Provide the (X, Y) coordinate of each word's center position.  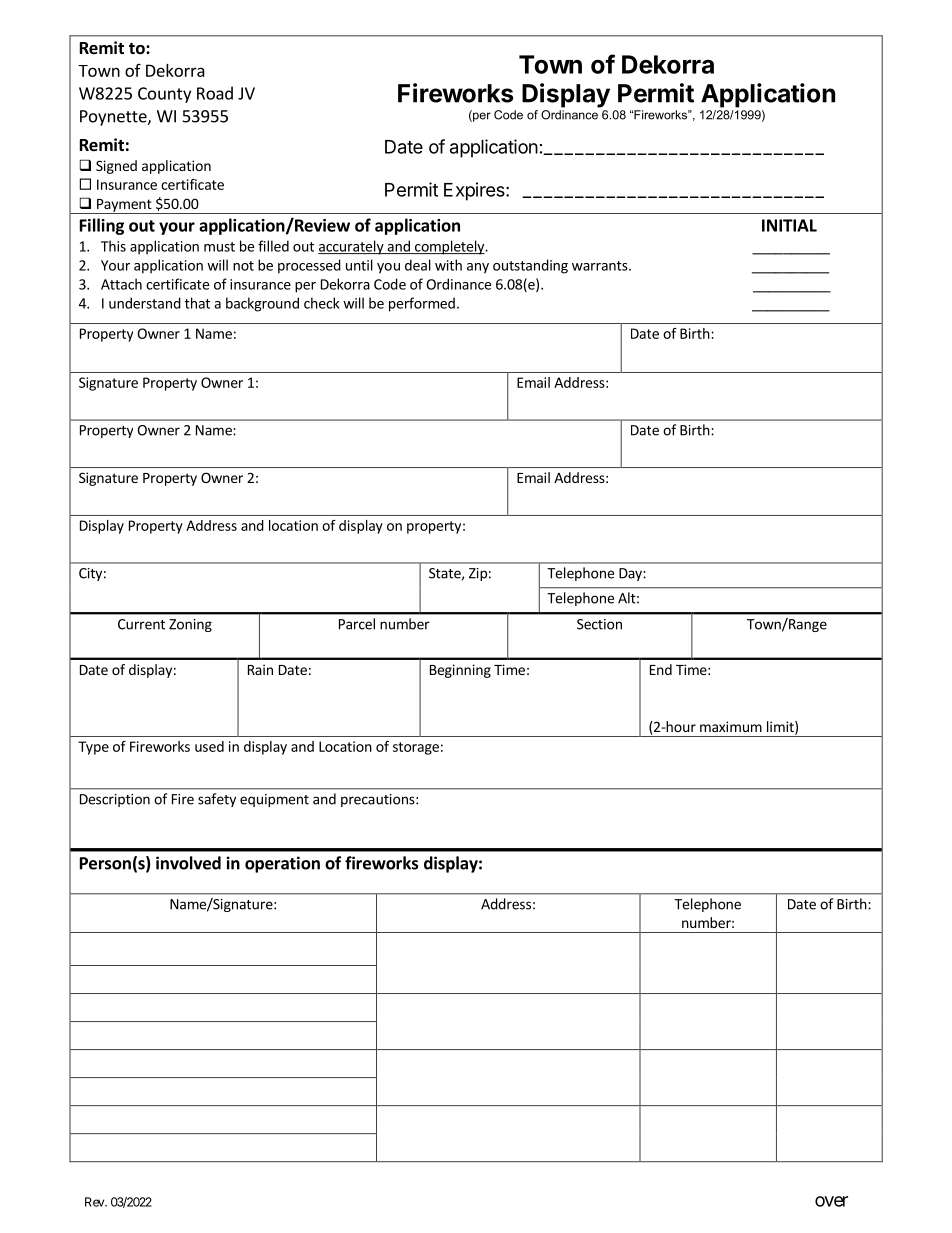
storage (416, 748)
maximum (731, 726)
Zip (478, 574)
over (831, 1201)
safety (217, 800)
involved (188, 863)
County (164, 95)
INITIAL (789, 225)
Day (631, 574)
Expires (475, 191)
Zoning (190, 625)
